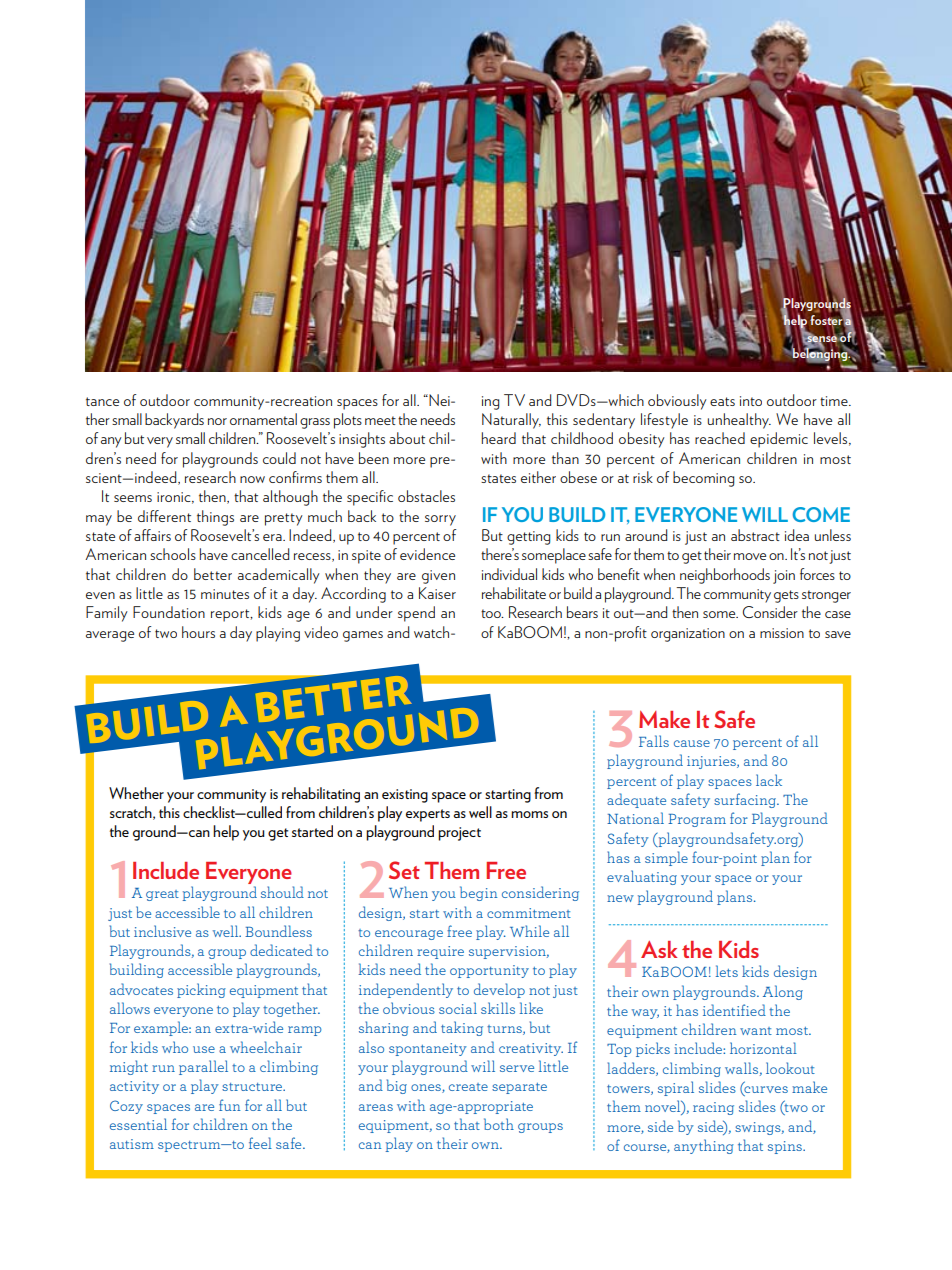 The image size is (952, 1270). I want to click on essential, so click(138, 1124).
